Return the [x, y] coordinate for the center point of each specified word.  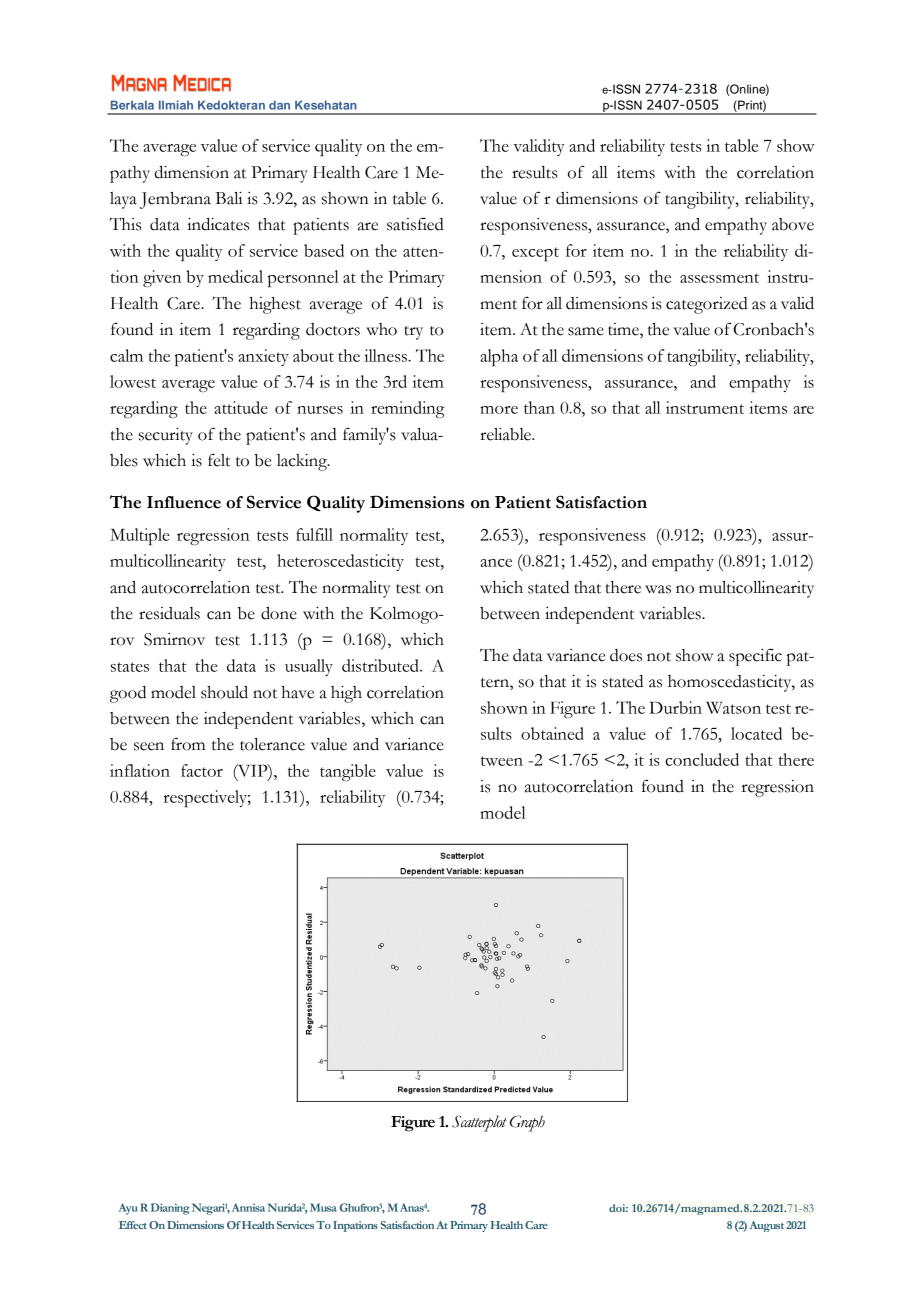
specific [755, 657]
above [793, 224]
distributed [381, 665]
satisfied [415, 224]
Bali [228, 198]
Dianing [170, 1209]
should [224, 692]
